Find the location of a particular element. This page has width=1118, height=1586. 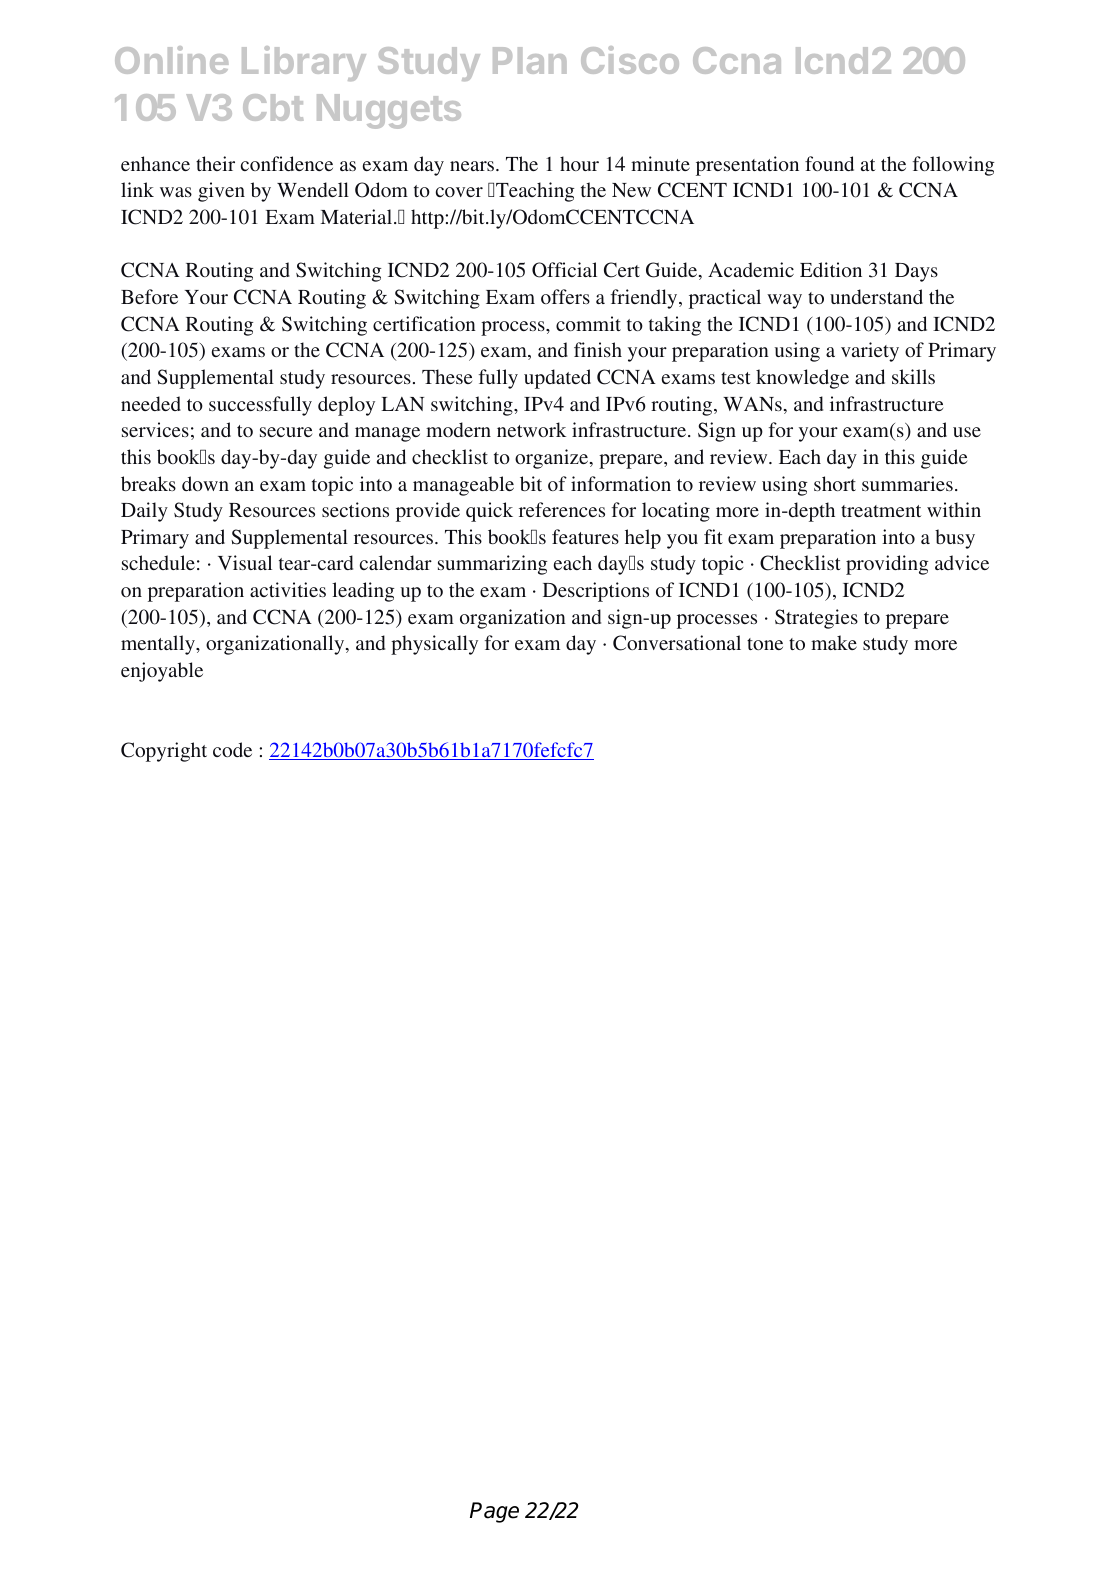

found is located at coordinates (829, 163).
